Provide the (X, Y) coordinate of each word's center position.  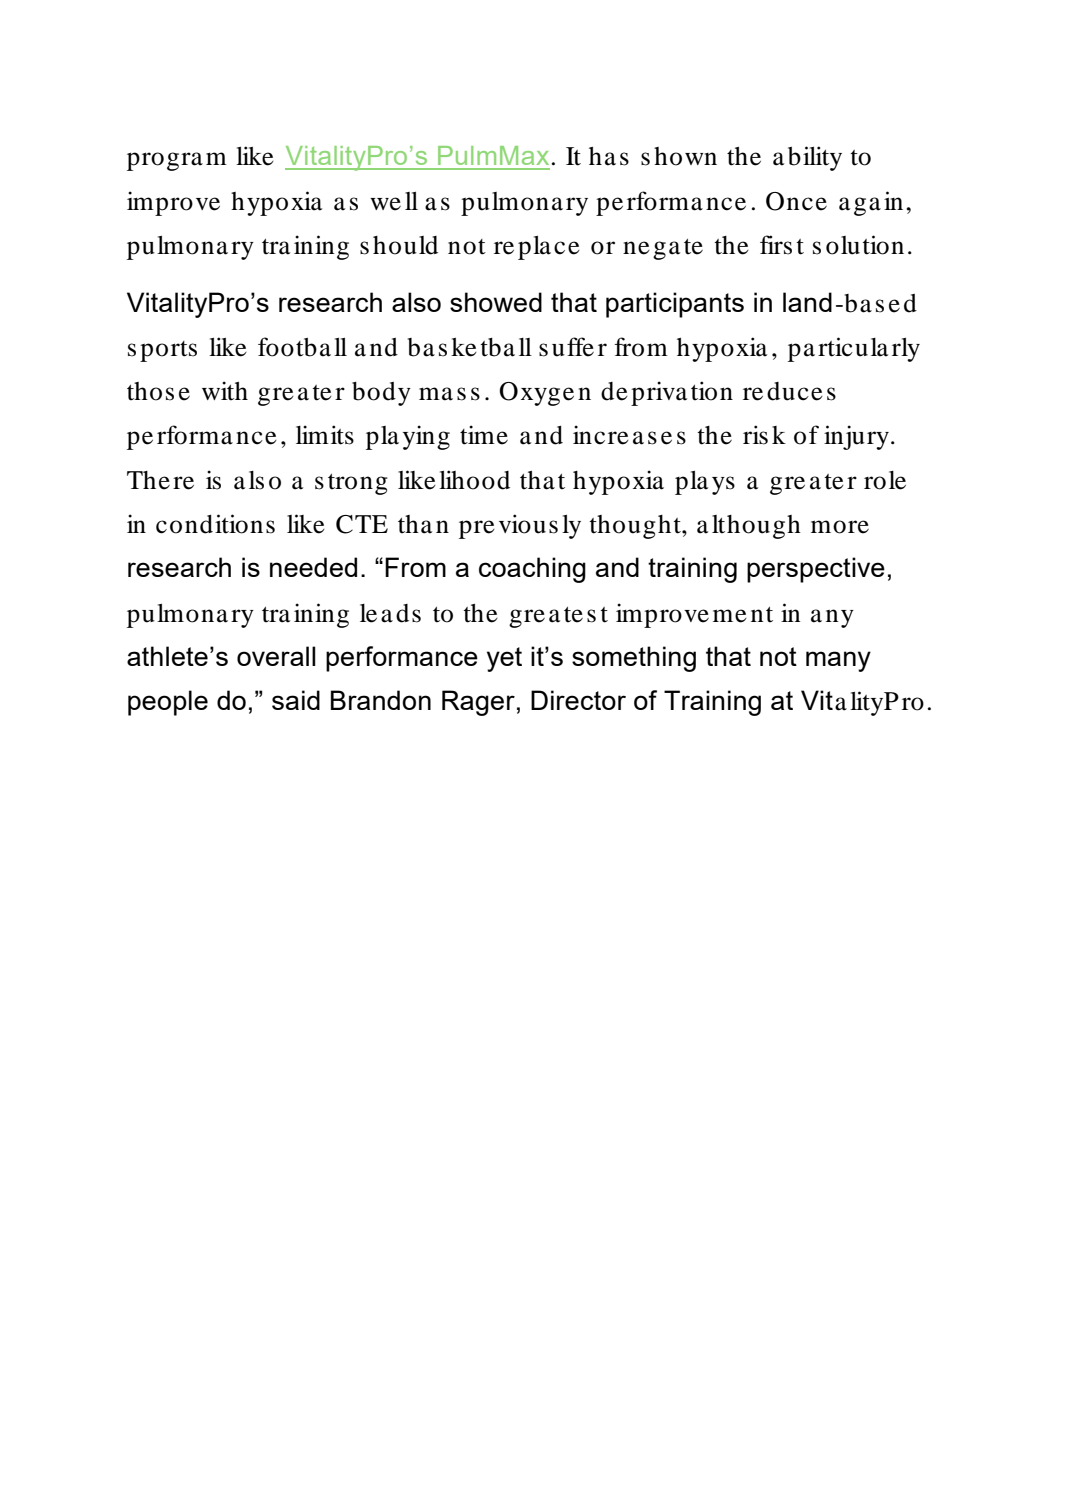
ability (807, 158)
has (609, 156)
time (484, 435)
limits (325, 435)
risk (764, 435)
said (296, 700)
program (177, 161)
